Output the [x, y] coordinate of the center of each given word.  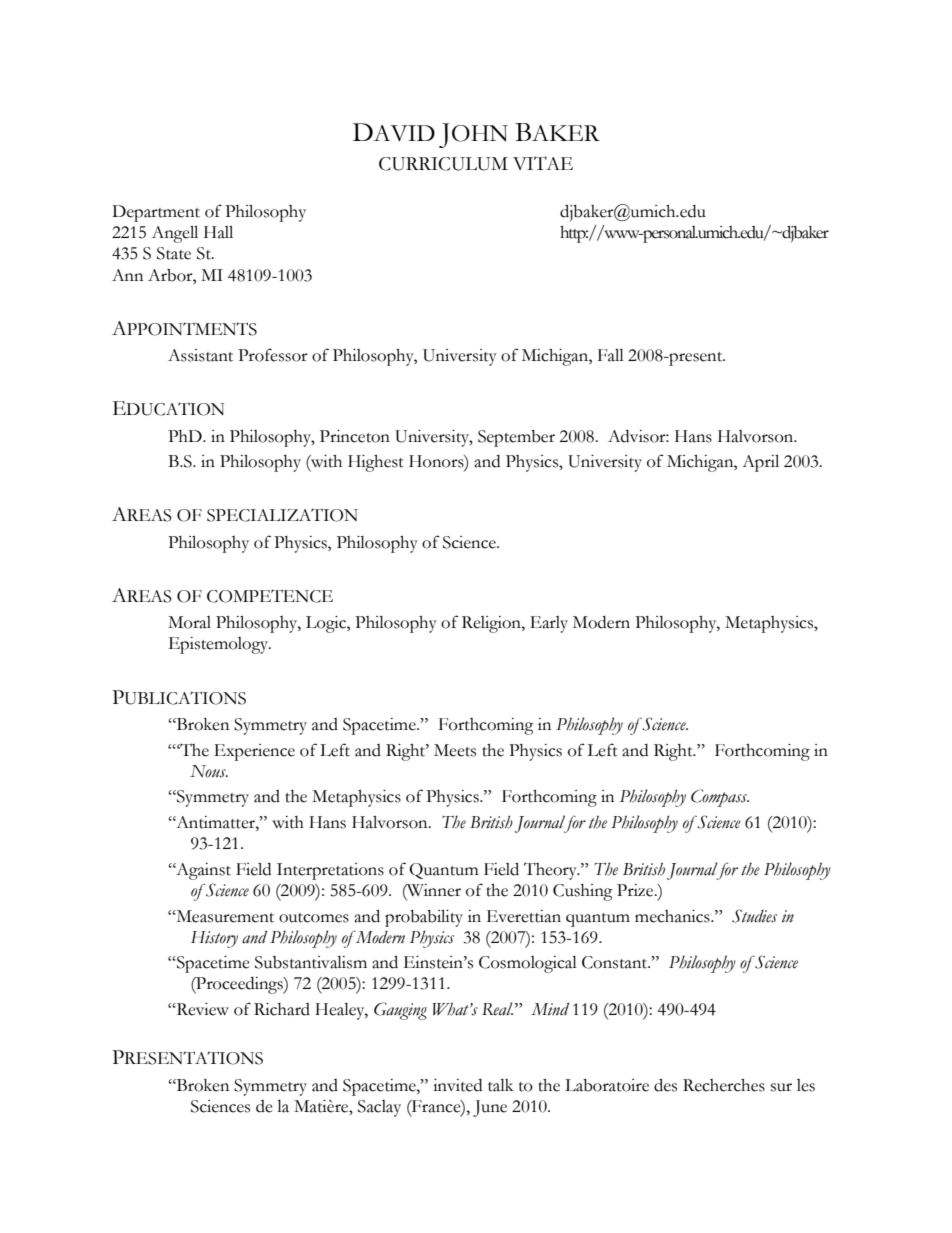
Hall [218, 232]
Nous [209, 771]
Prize [636, 890]
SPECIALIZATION [282, 515]
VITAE [543, 163]
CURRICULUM [443, 164]
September [516, 438]
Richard [282, 1009]
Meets [455, 750]
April [760, 463]
